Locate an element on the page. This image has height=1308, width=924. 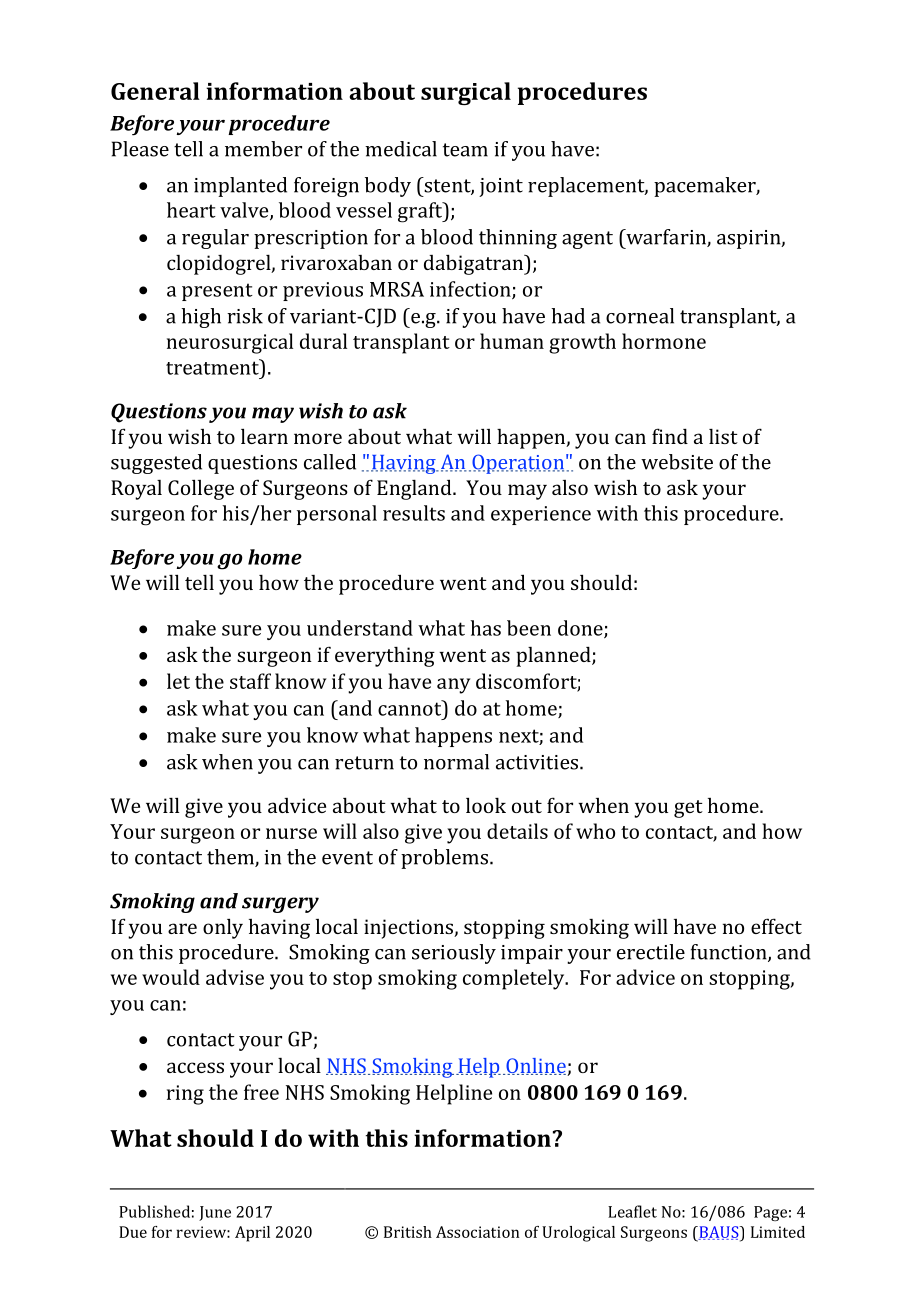
Association is located at coordinates (477, 1232).
